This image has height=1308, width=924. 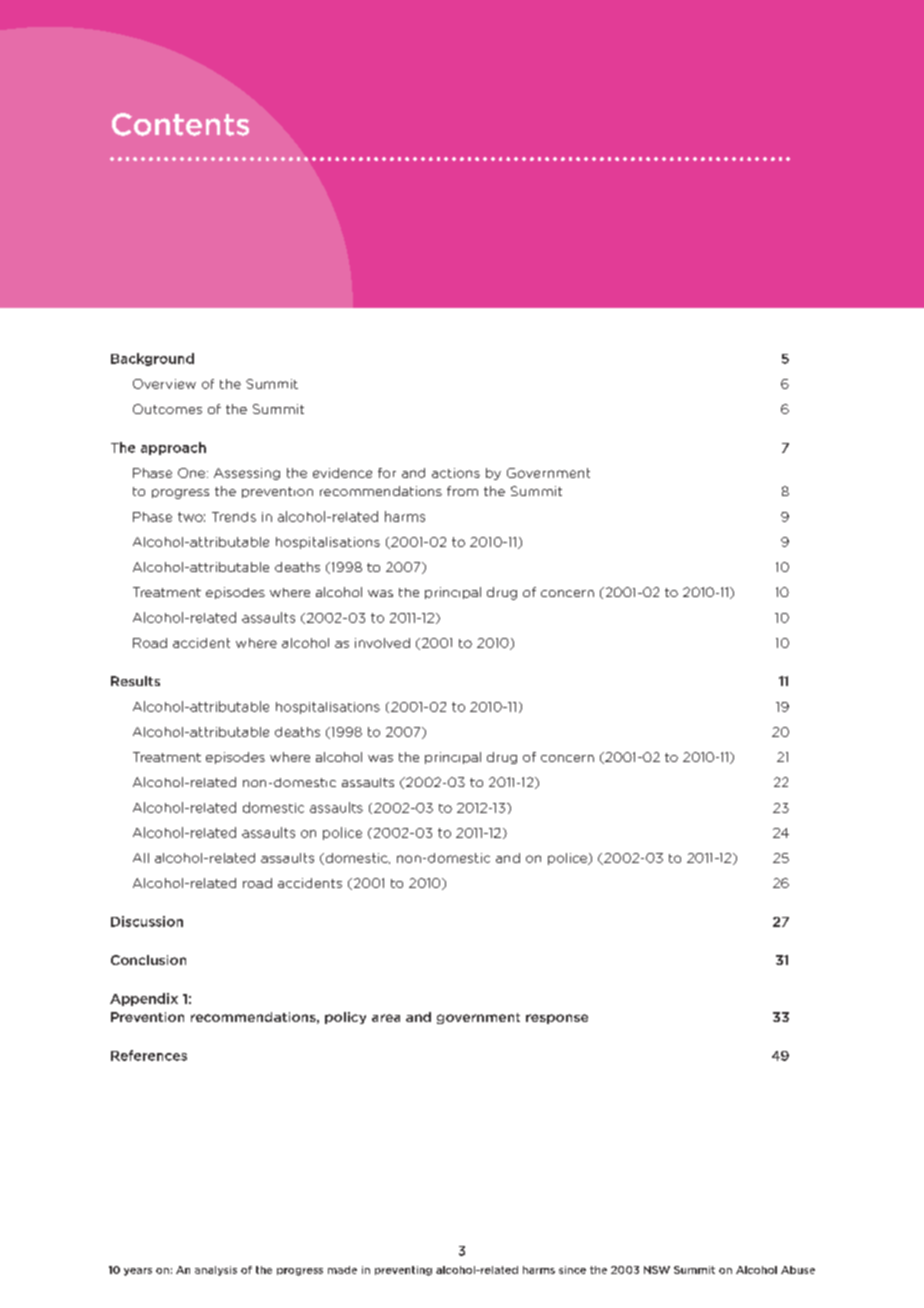 I want to click on Conclusion, so click(x=148, y=960).
